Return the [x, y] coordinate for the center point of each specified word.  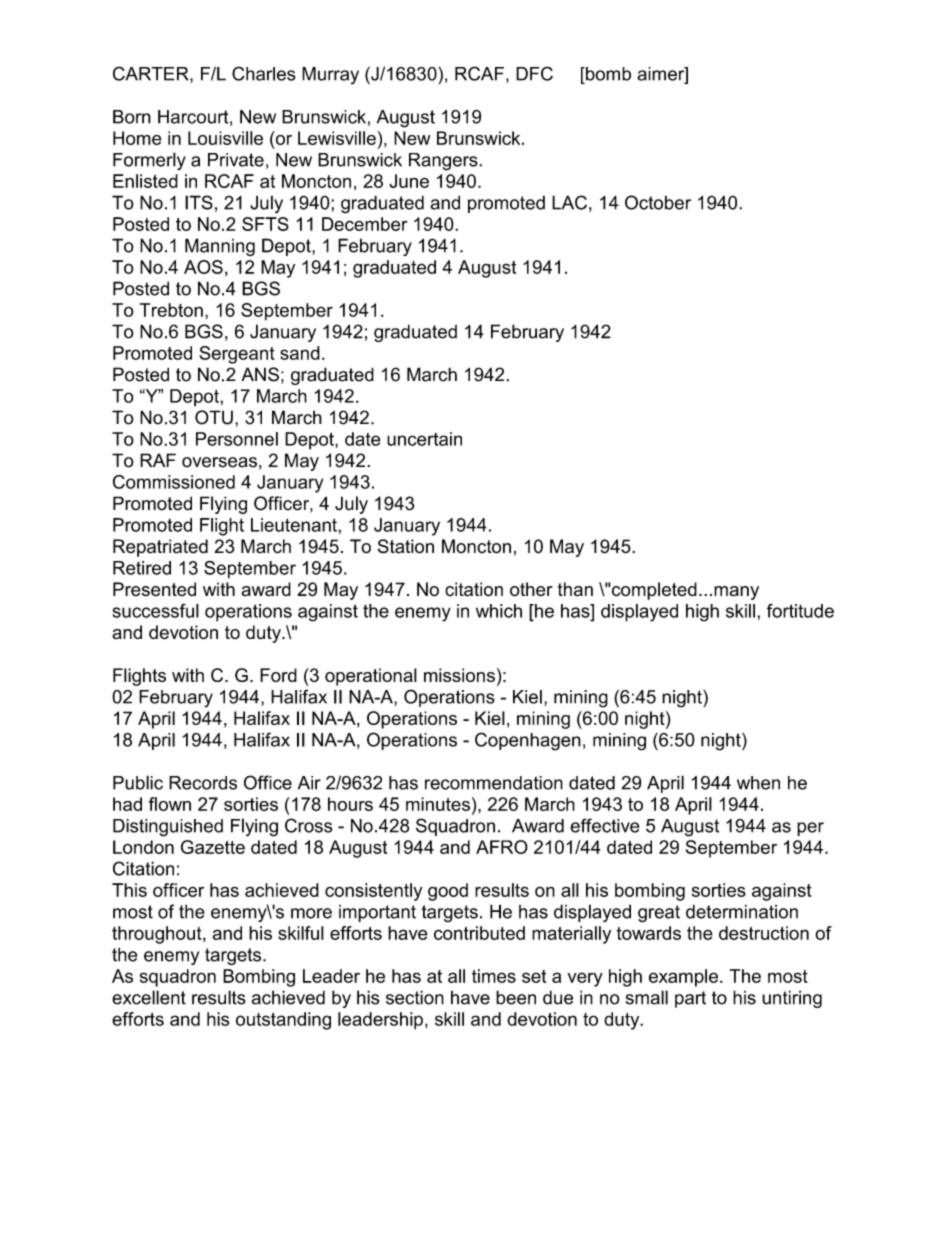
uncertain [424, 439]
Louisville [225, 138]
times [494, 976]
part [690, 999]
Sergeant [237, 355]
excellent [149, 997]
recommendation [494, 783]
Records [203, 783]
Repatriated [160, 548]
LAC [569, 202]
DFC [534, 73]
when [758, 783]
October [658, 202]
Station [406, 546]
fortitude [800, 611]
